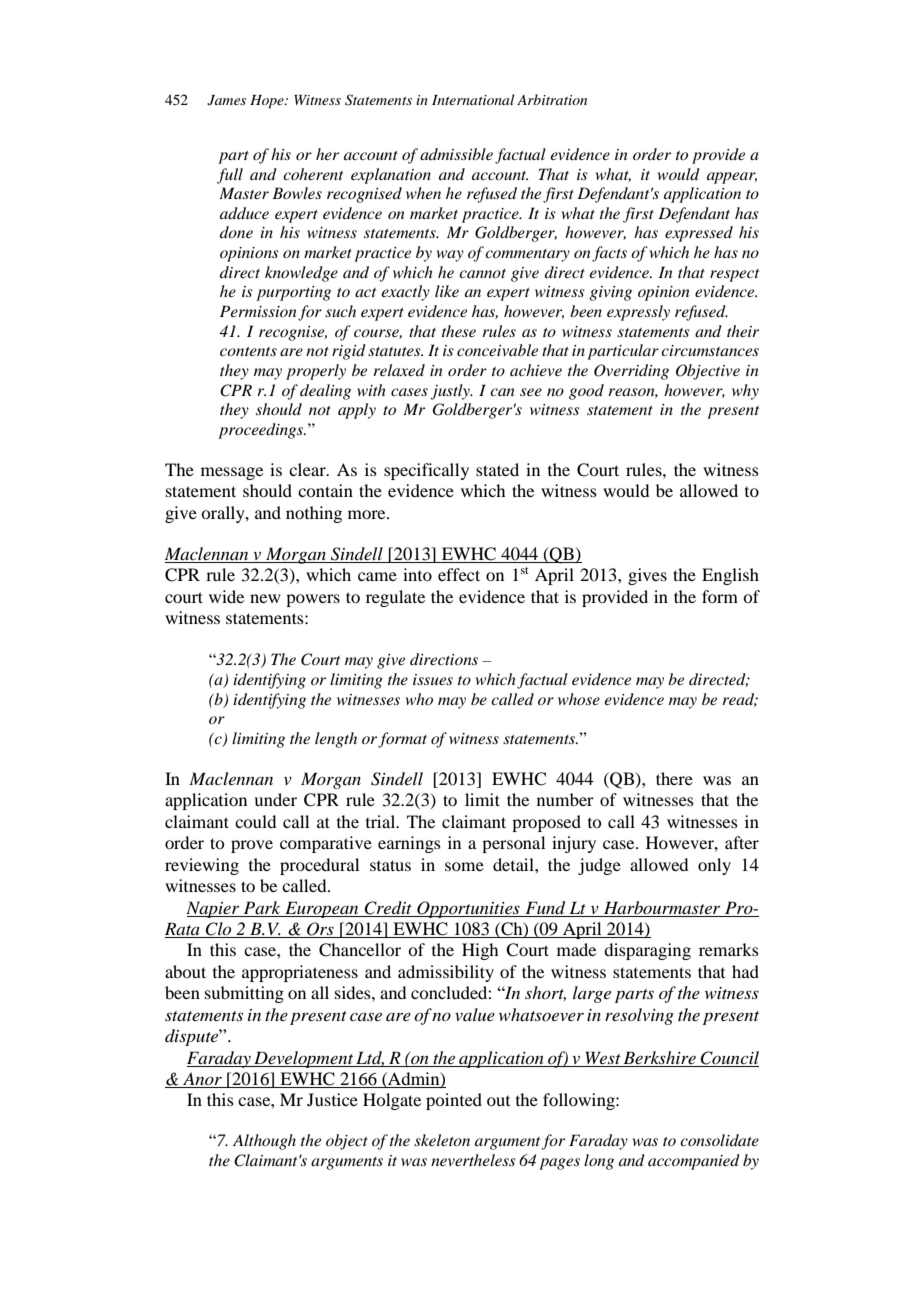 The image size is (924, 1308). Describe the element at coordinates (459, 331) in the screenshot. I see `these` at that location.
